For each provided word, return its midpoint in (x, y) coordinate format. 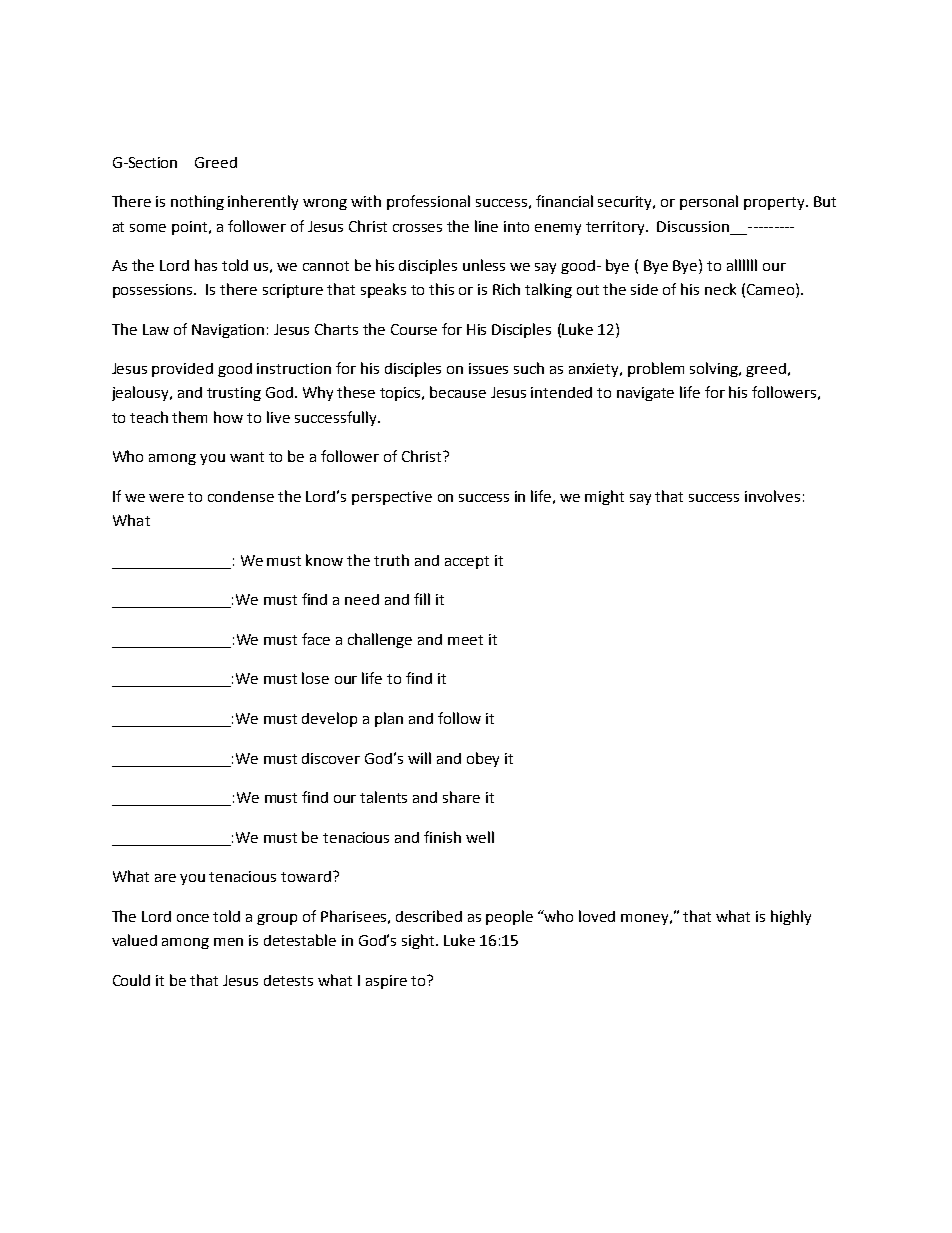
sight (419, 941)
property (775, 203)
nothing (197, 202)
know (324, 560)
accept (467, 562)
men (228, 942)
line (486, 226)
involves (772, 496)
